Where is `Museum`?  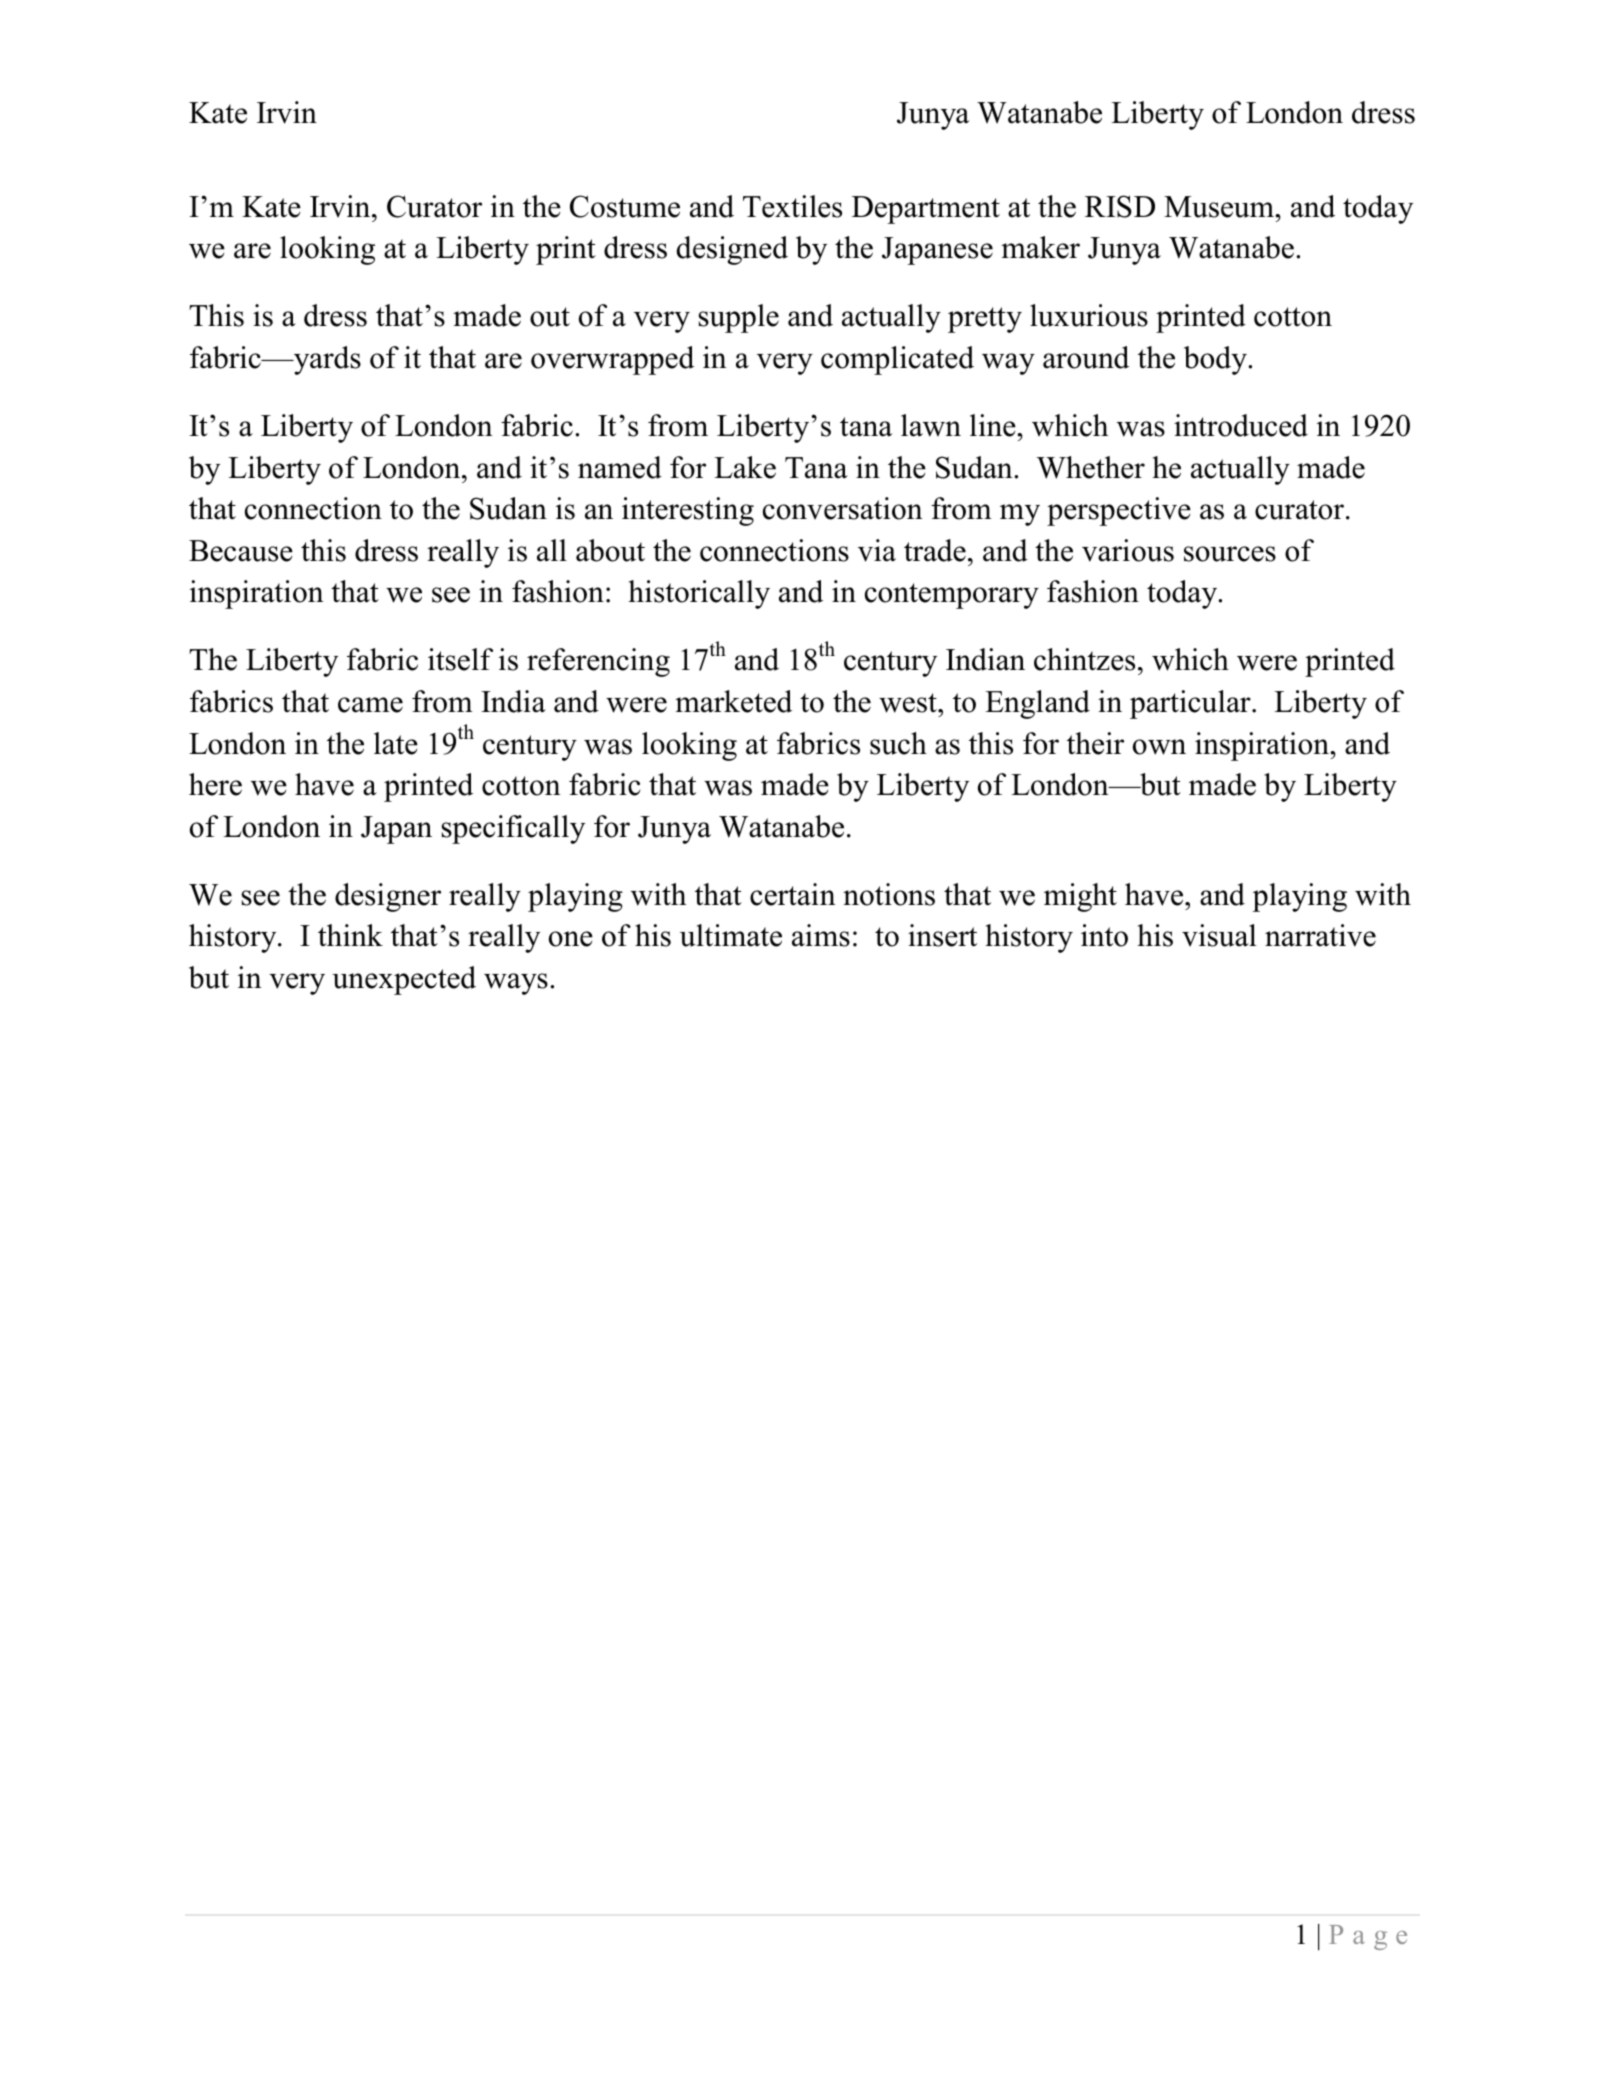
Museum is located at coordinates (1220, 207).
